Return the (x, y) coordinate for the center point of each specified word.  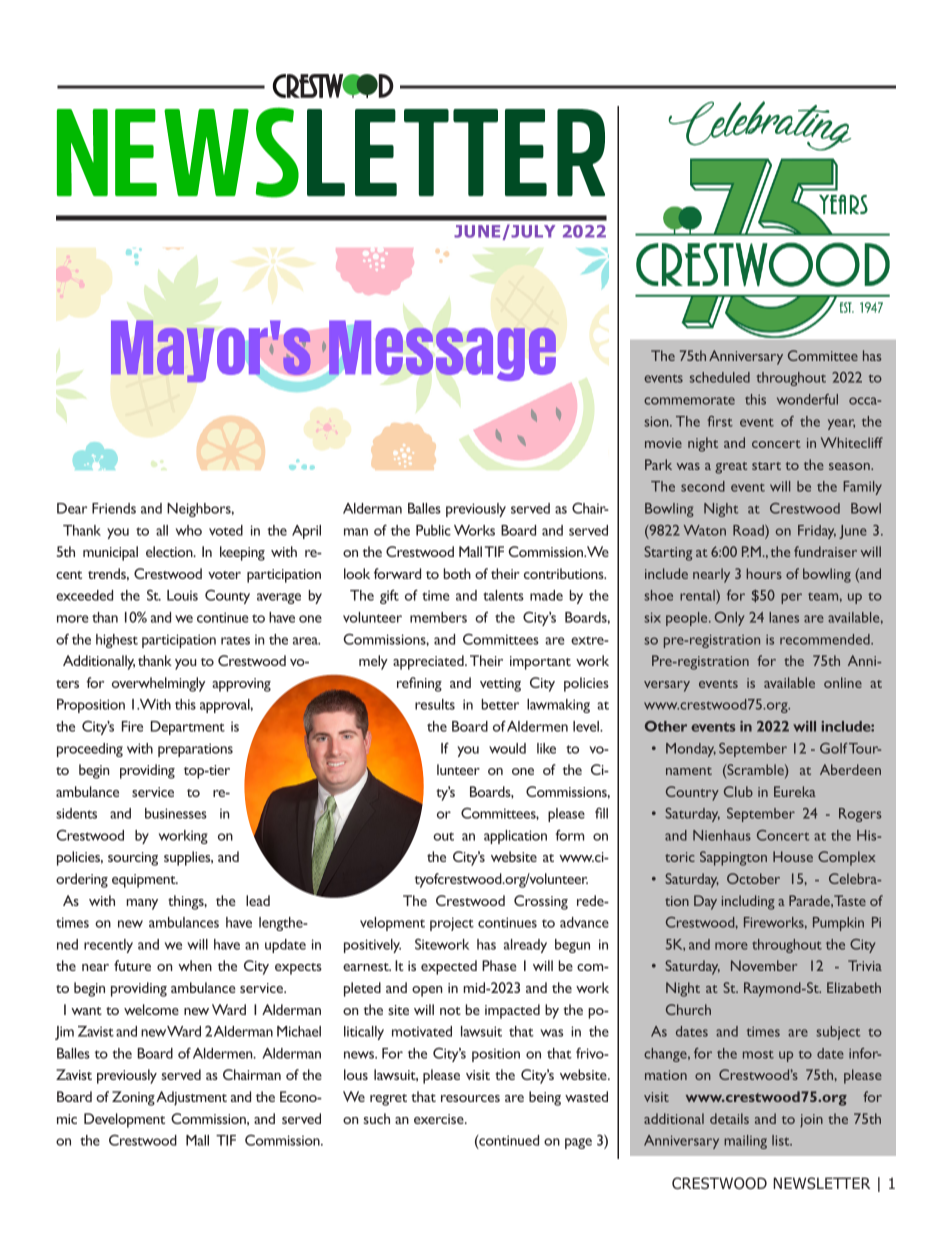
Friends (114, 508)
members (438, 617)
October (753, 878)
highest (117, 641)
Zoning (133, 1098)
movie (663, 443)
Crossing (541, 902)
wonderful (807, 399)
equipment (145, 881)
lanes (784, 617)
